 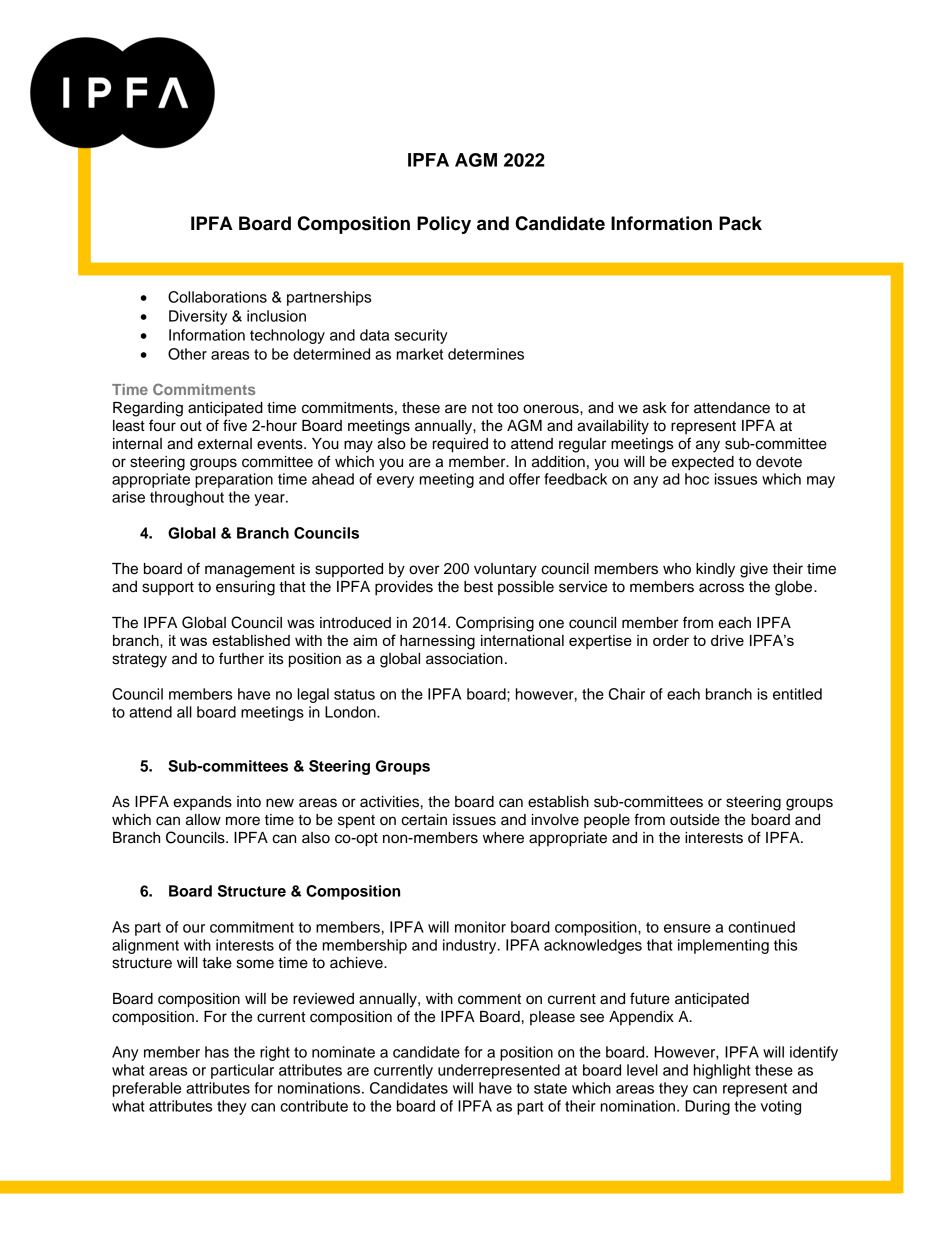 What do you see at coordinates (761, 927) in the image?
I see `continued` at bounding box center [761, 927].
